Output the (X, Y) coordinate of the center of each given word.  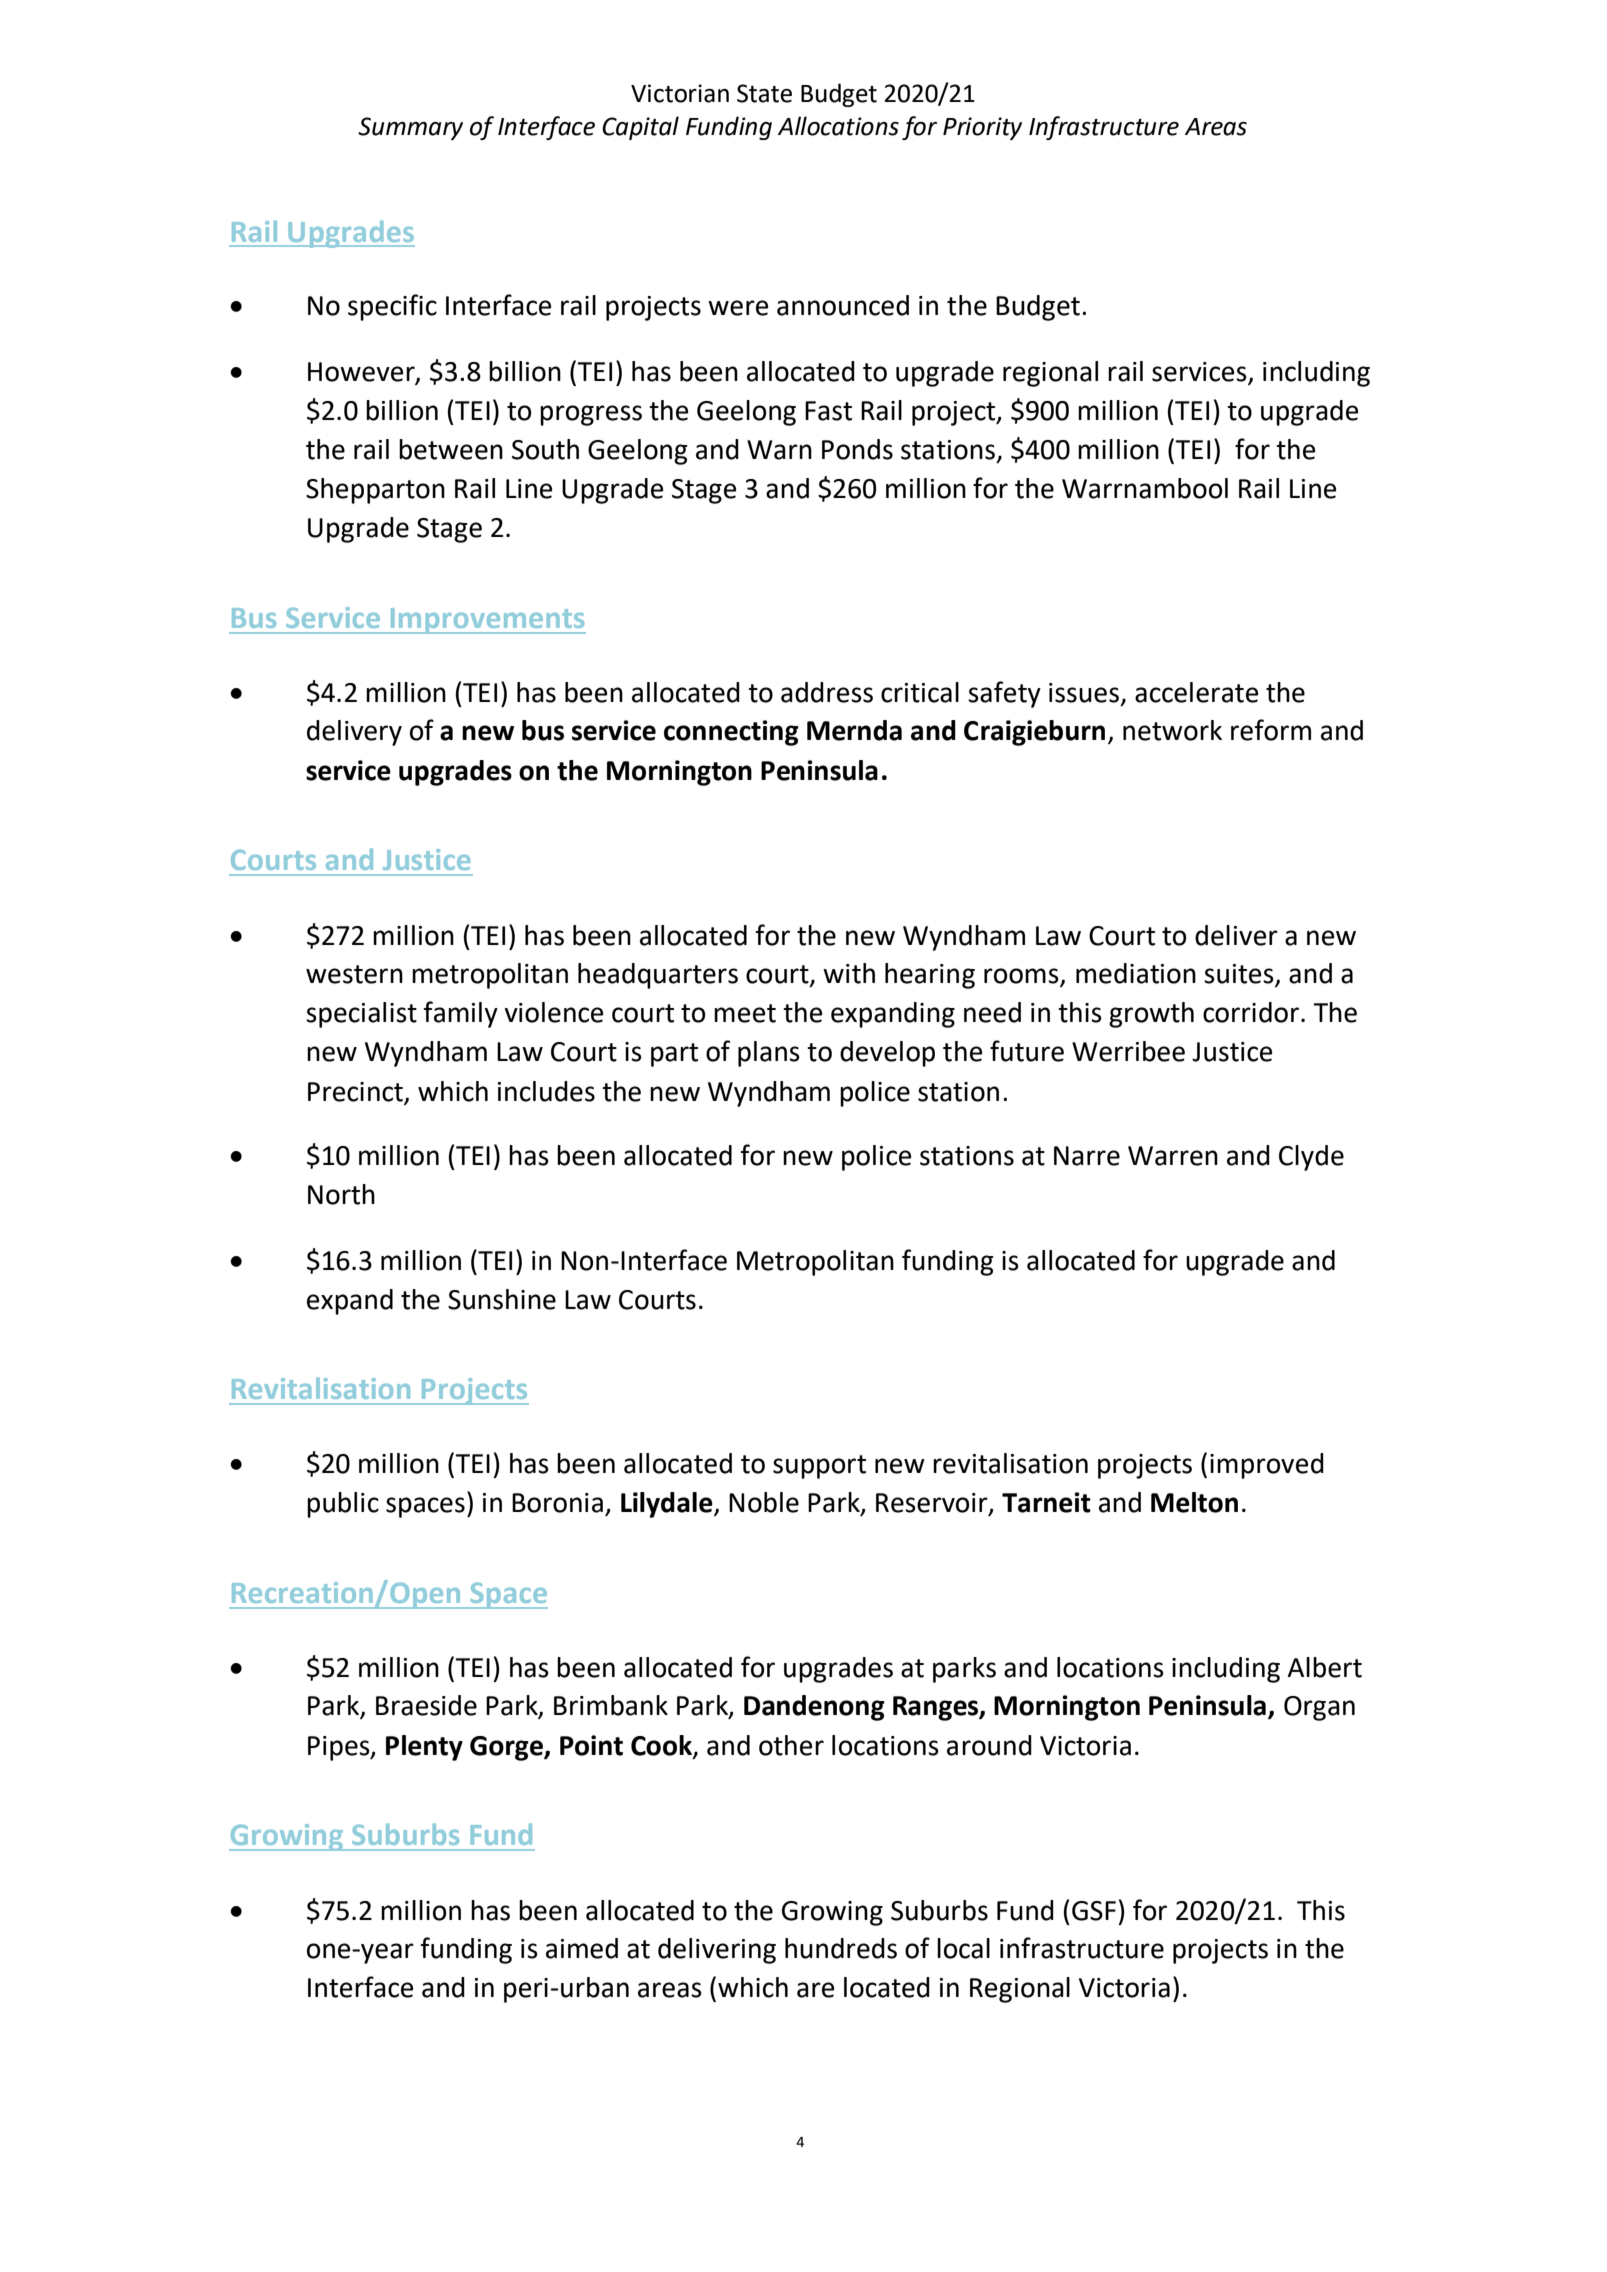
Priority (982, 128)
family (460, 1014)
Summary (410, 128)
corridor (1251, 1012)
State (764, 93)
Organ (1319, 1708)
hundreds (841, 1948)
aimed (582, 1948)
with (849, 973)
